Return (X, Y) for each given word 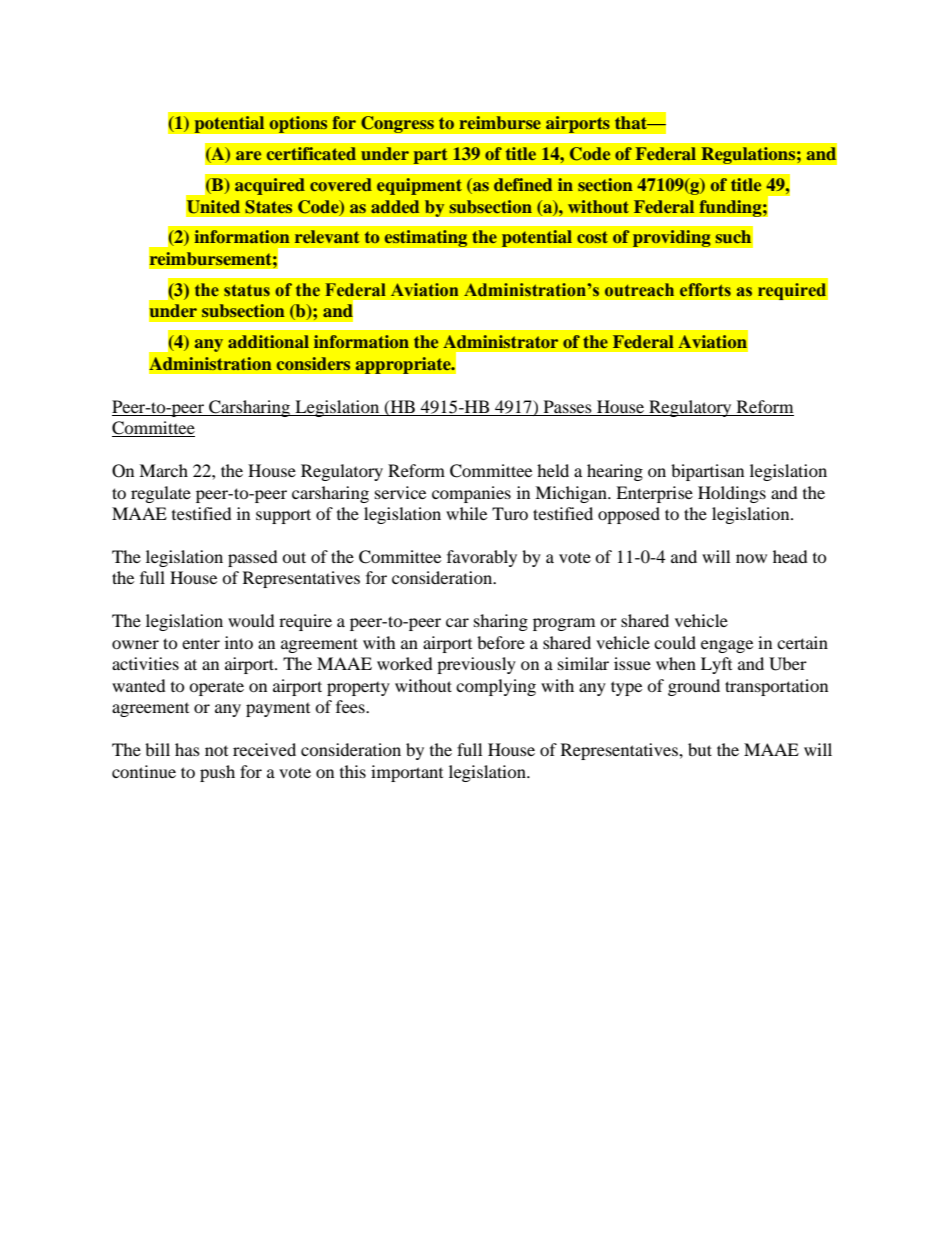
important (407, 773)
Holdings (732, 494)
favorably (482, 558)
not (216, 751)
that (632, 122)
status (247, 290)
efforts (705, 290)
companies (471, 494)
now (751, 558)
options (298, 124)
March (163, 470)
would (251, 620)
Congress (397, 124)
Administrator (500, 341)
